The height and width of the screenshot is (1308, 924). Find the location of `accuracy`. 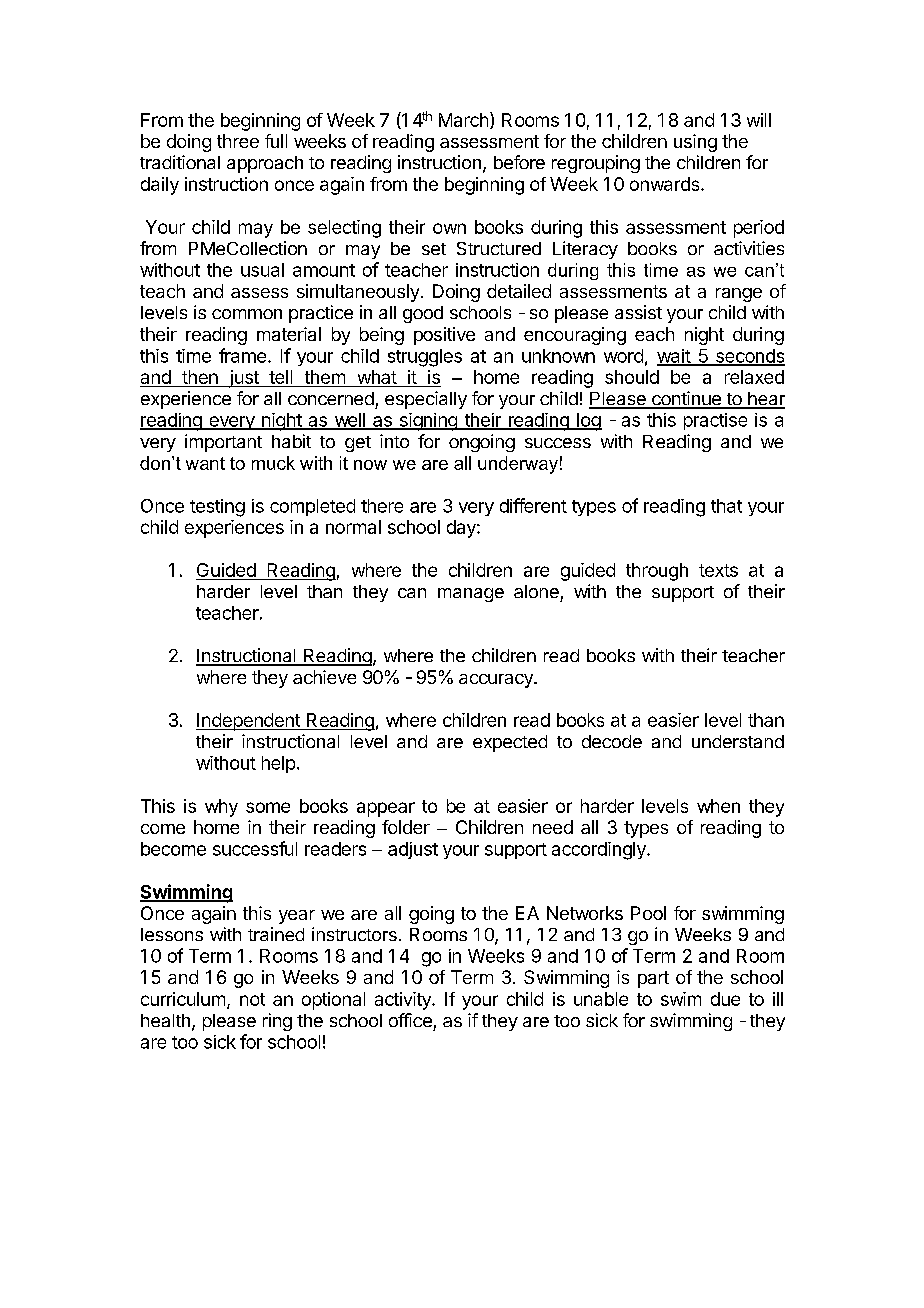

accuracy is located at coordinates (497, 681).
